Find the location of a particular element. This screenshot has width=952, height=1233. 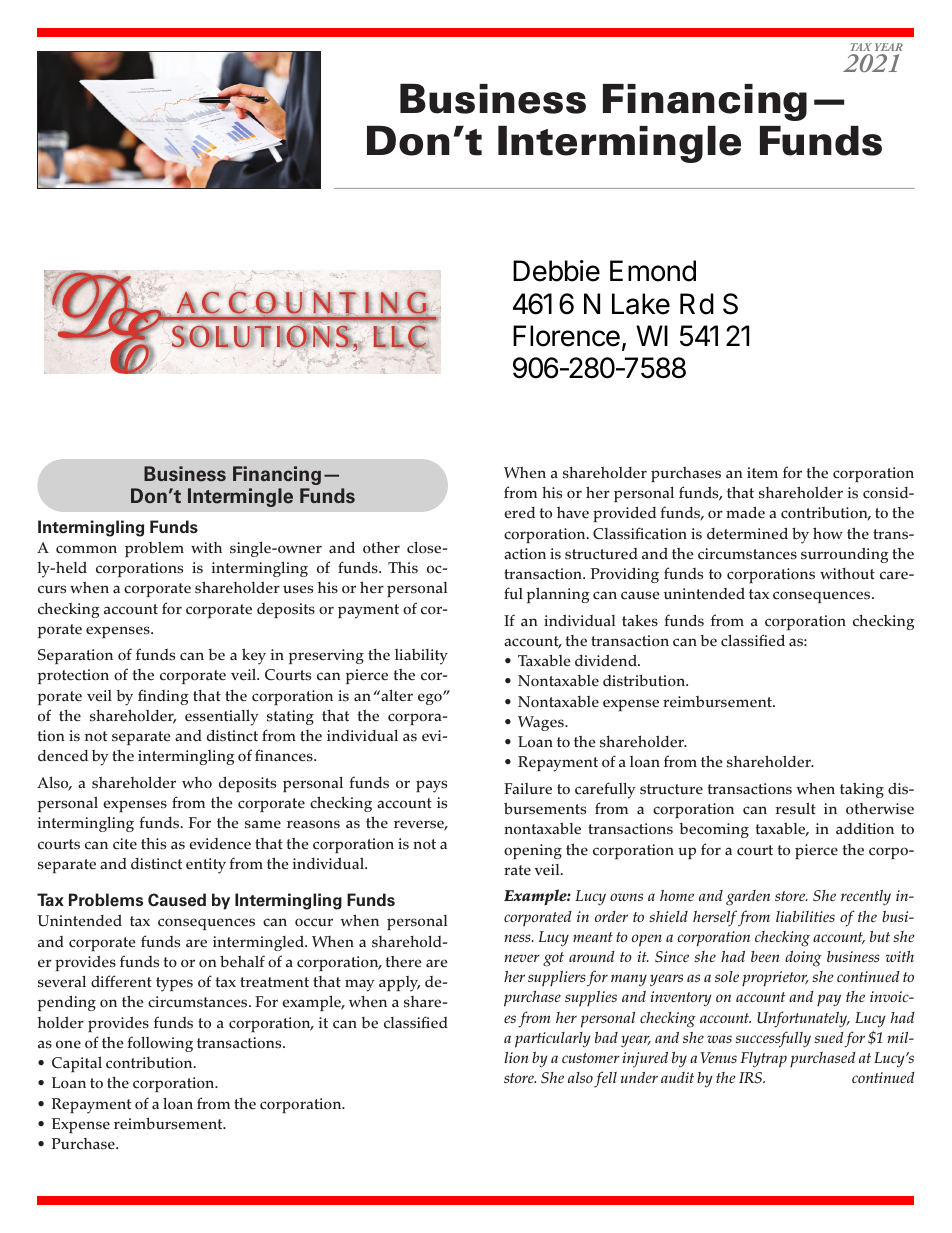

Florence is located at coordinates (566, 336).
